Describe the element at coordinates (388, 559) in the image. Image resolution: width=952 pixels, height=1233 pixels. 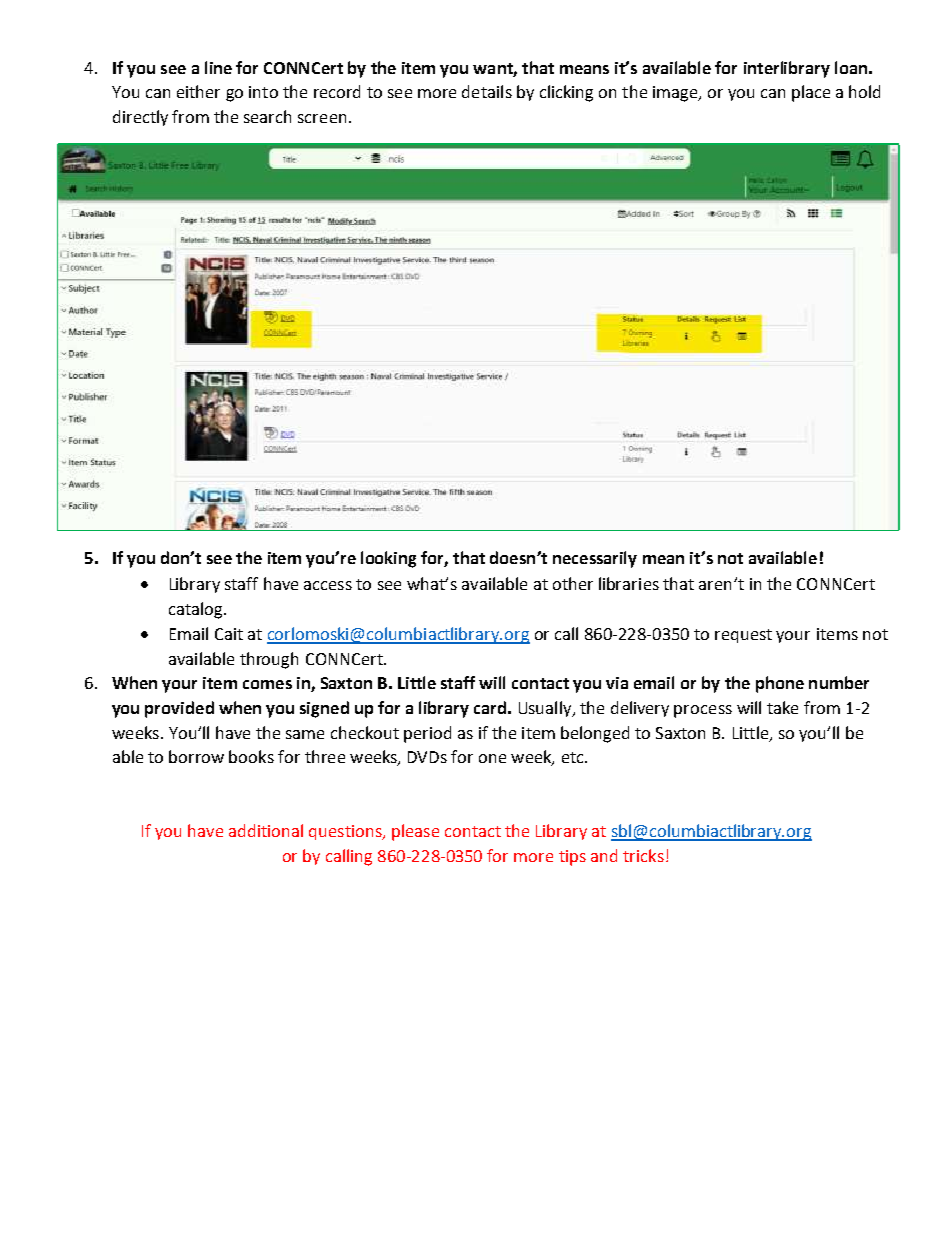
I see `looking` at that location.
